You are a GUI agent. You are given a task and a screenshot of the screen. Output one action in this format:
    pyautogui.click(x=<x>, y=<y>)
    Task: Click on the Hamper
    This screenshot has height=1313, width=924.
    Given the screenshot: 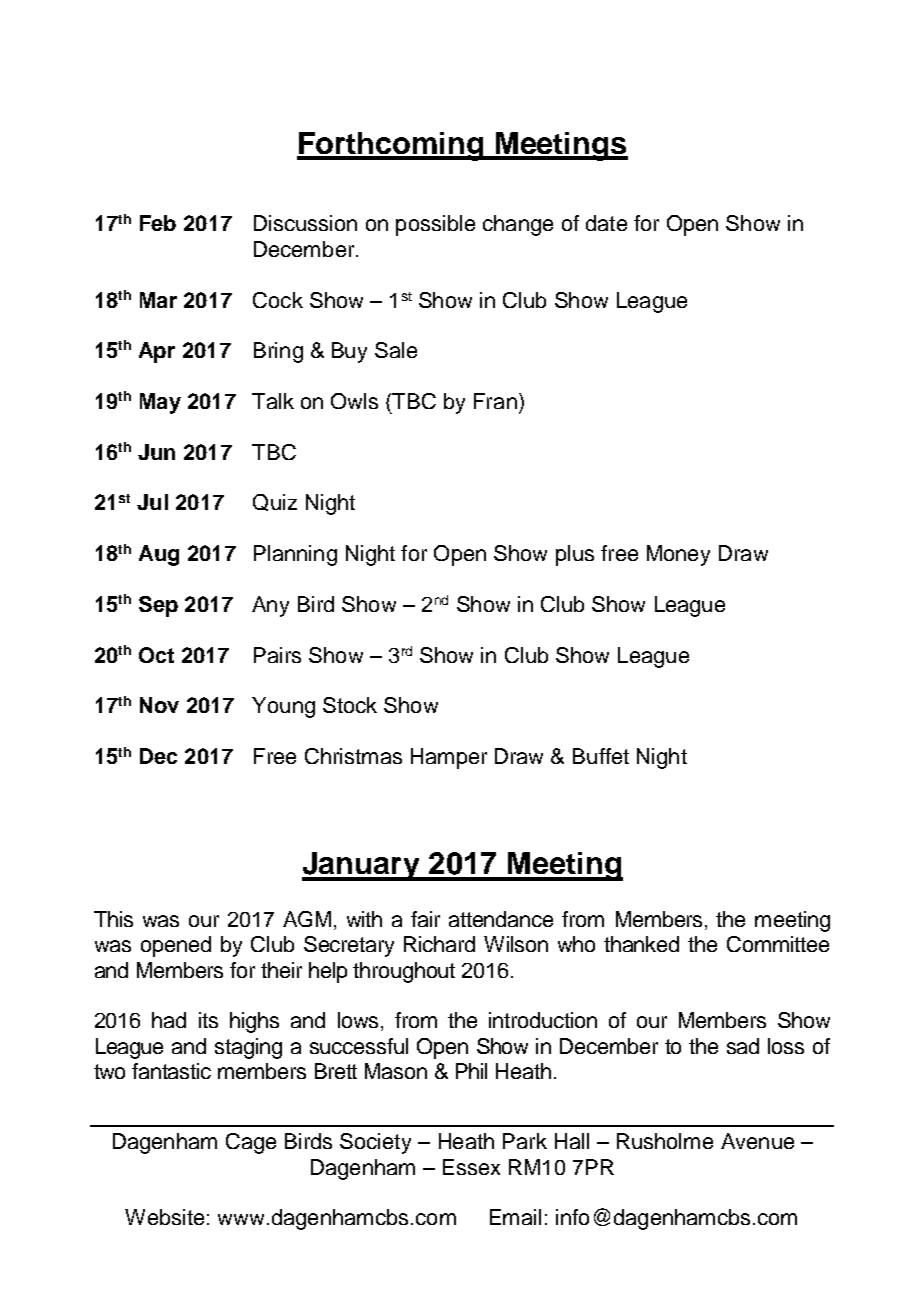 What is the action you would take?
    pyautogui.click(x=449, y=758)
